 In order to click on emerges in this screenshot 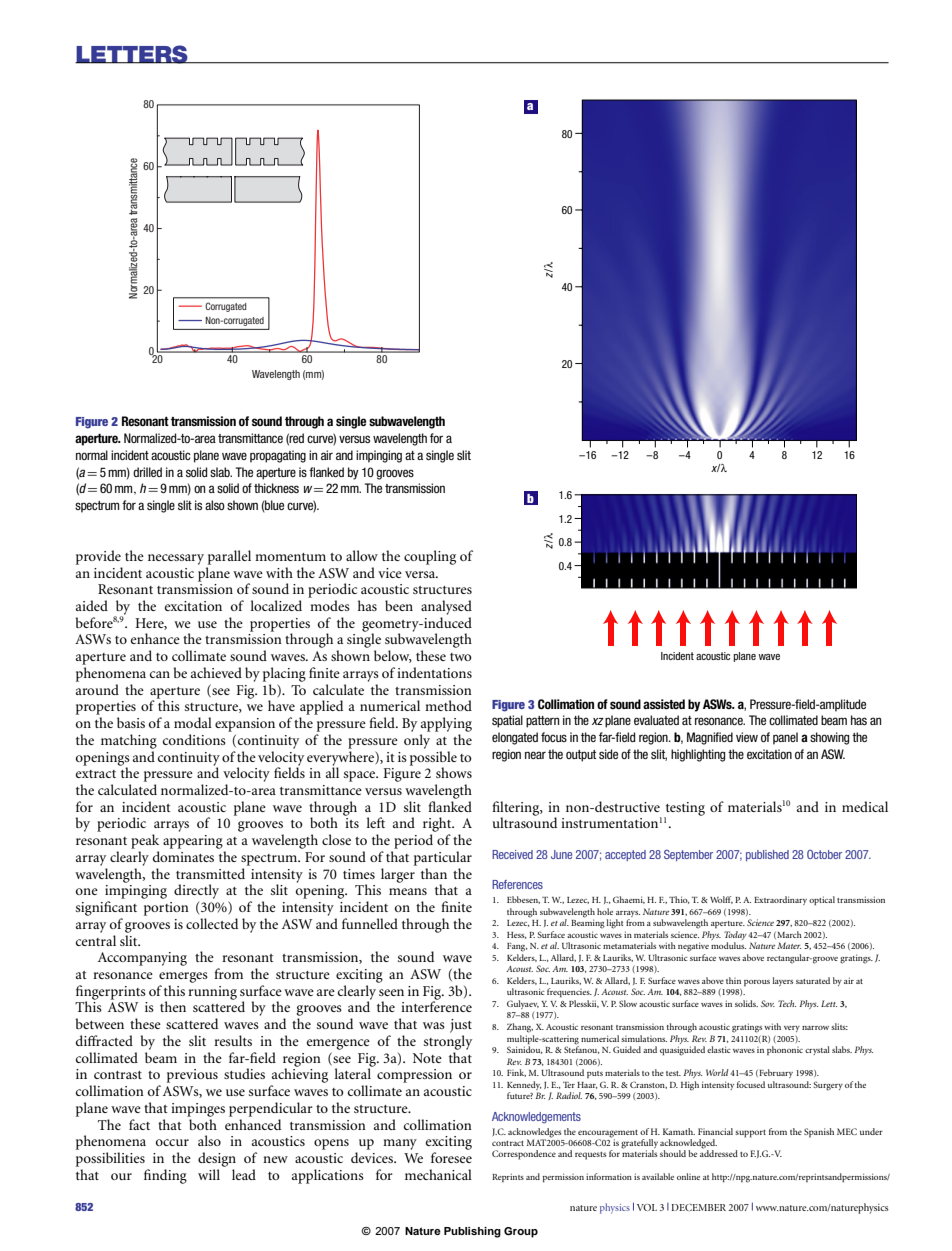, I will do `click(183, 977)`.
